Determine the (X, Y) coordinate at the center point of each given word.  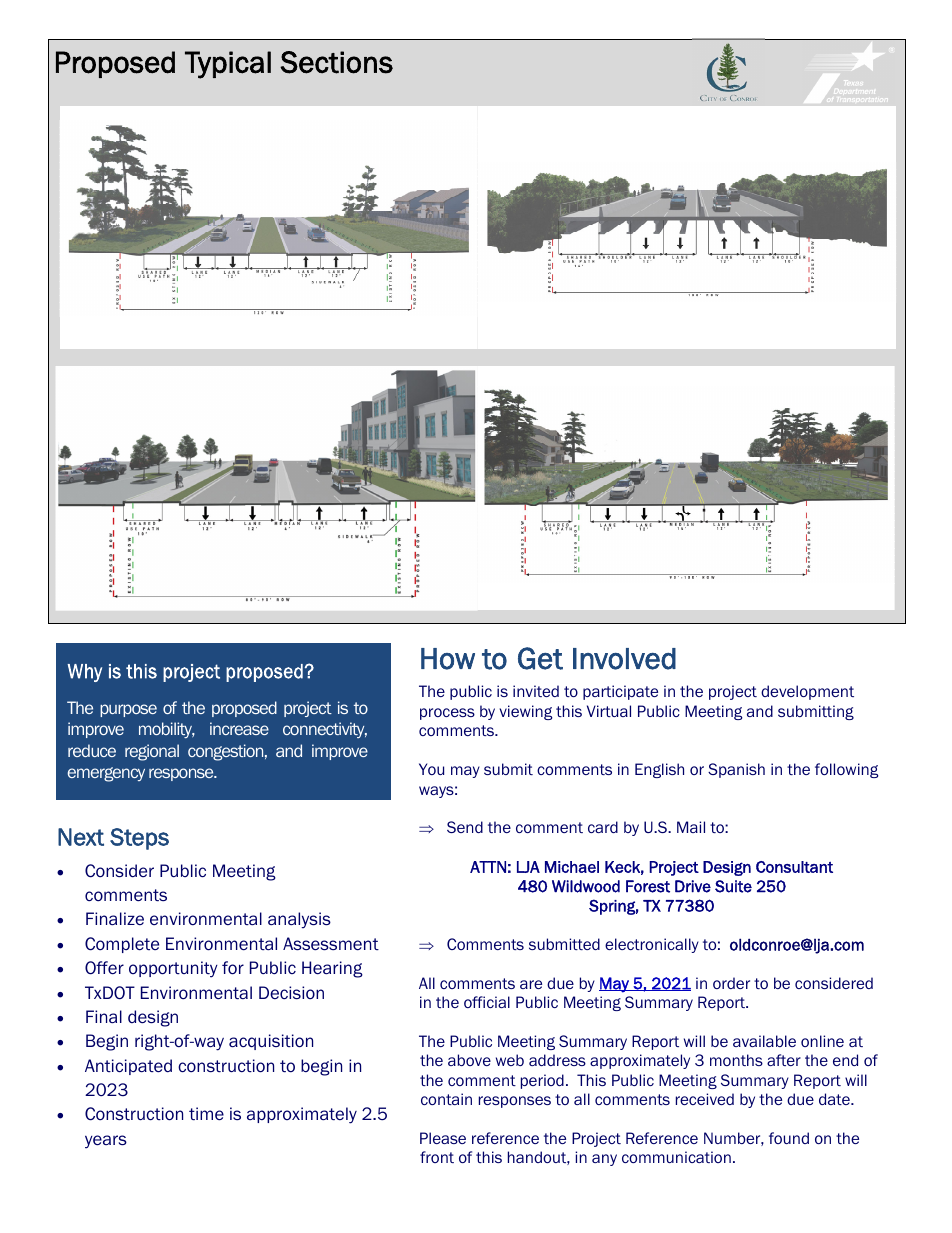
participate (620, 692)
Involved (624, 659)
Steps (139, 839)
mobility (167, 730)
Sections (336, 62)
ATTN (488, 867)
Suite (733, 886)
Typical (228, 65)
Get (540, 658)
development (807, 692)
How (448, 659)
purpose (128, 710)
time (206, 1114)
